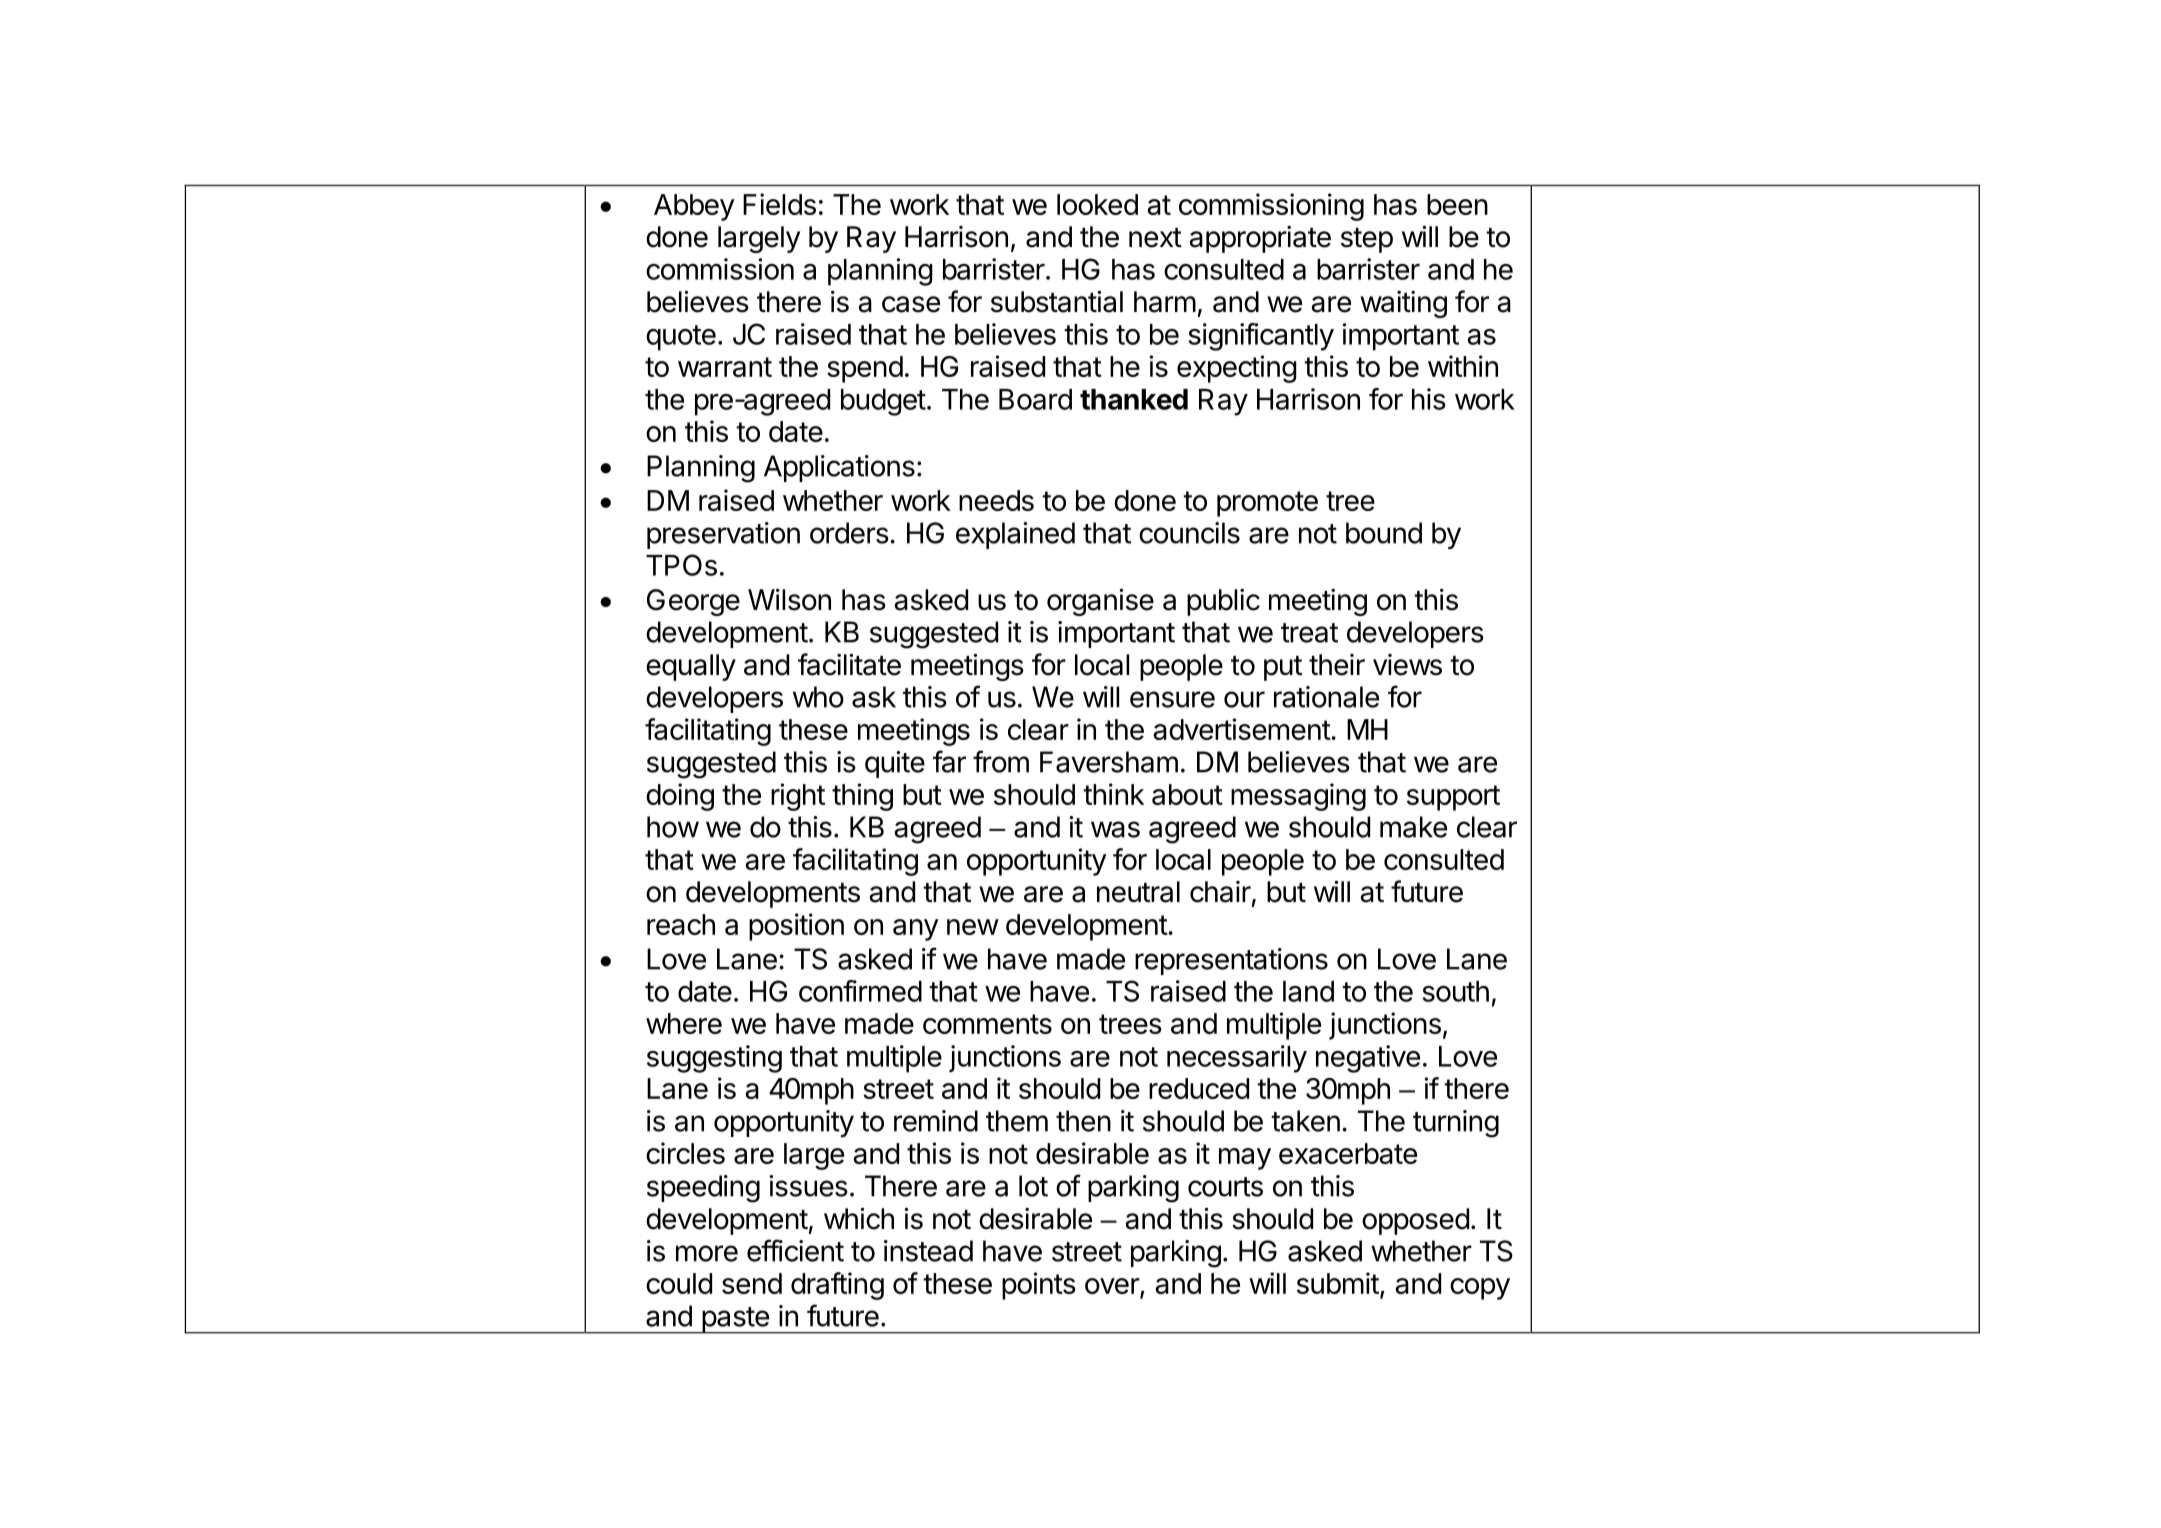 This screenshot has height=1528, width=2161. What do you see at coordinates (1100, 602) in the screenshot?
I see `organise` at bounding box center [1100, 602].
